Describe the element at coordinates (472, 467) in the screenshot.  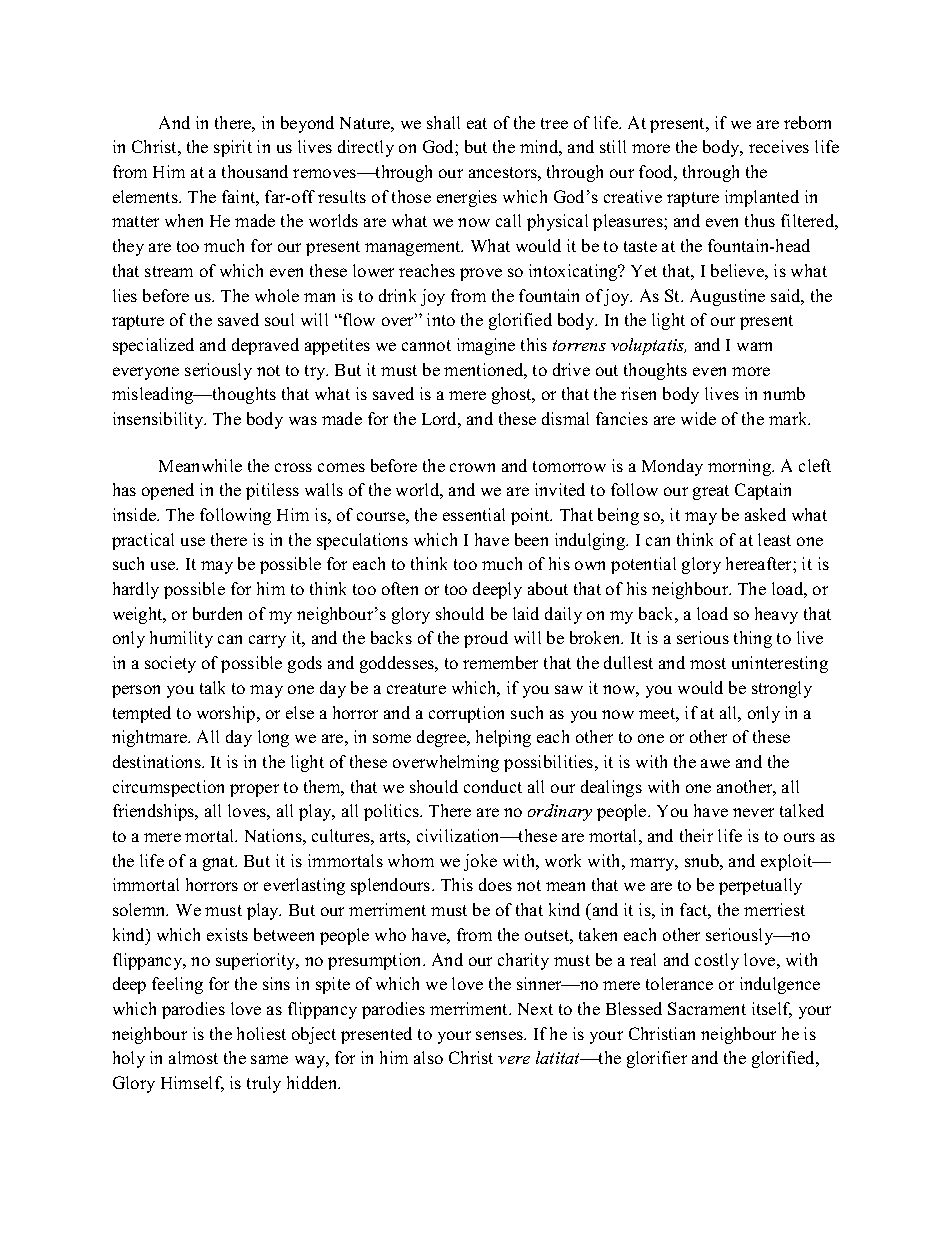
I see `crown` at that location.
